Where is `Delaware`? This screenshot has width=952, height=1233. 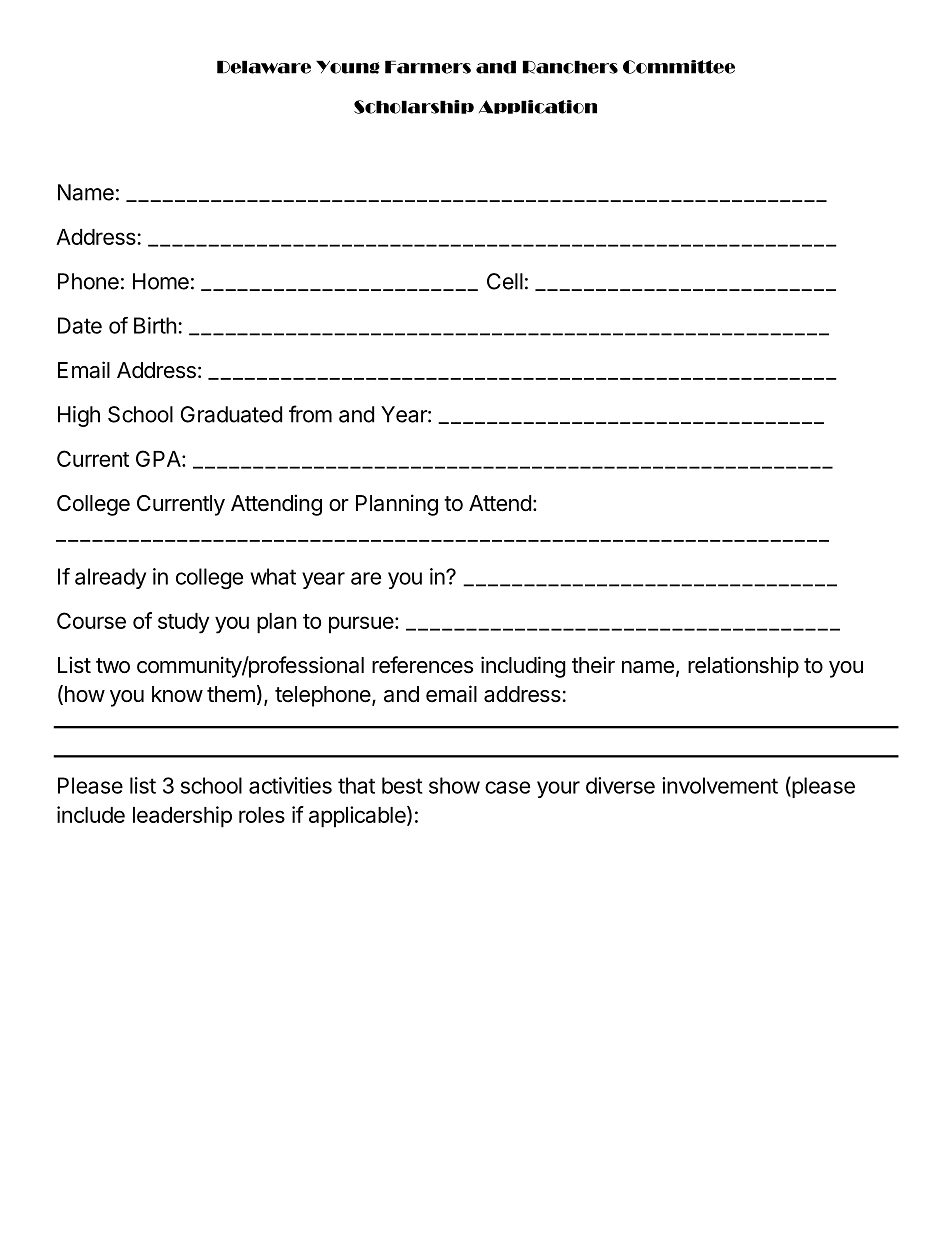 Delaware is located at coordinates (264, 67).
